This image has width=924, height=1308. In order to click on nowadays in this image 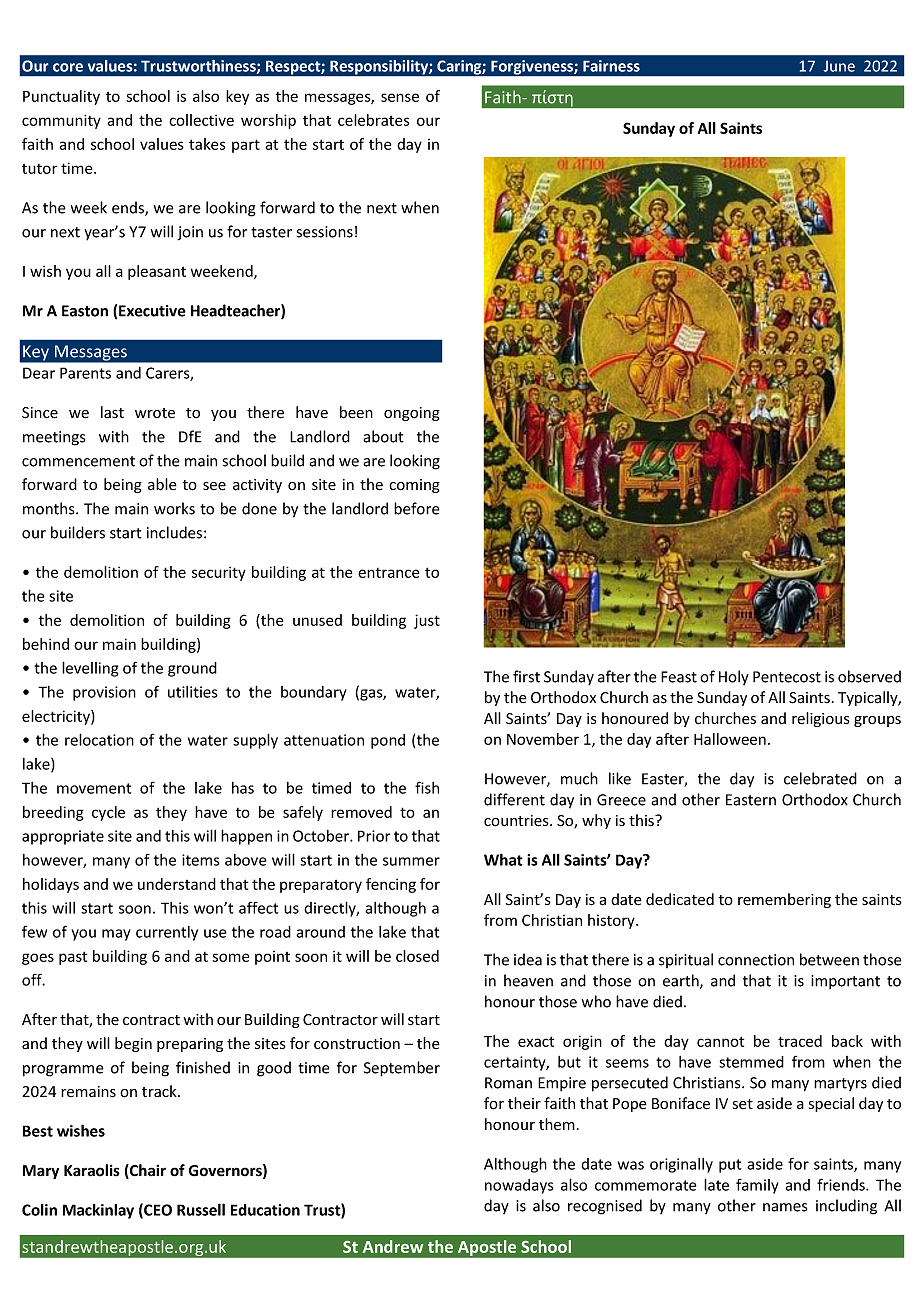, I will do `click(519, 1186)`.
